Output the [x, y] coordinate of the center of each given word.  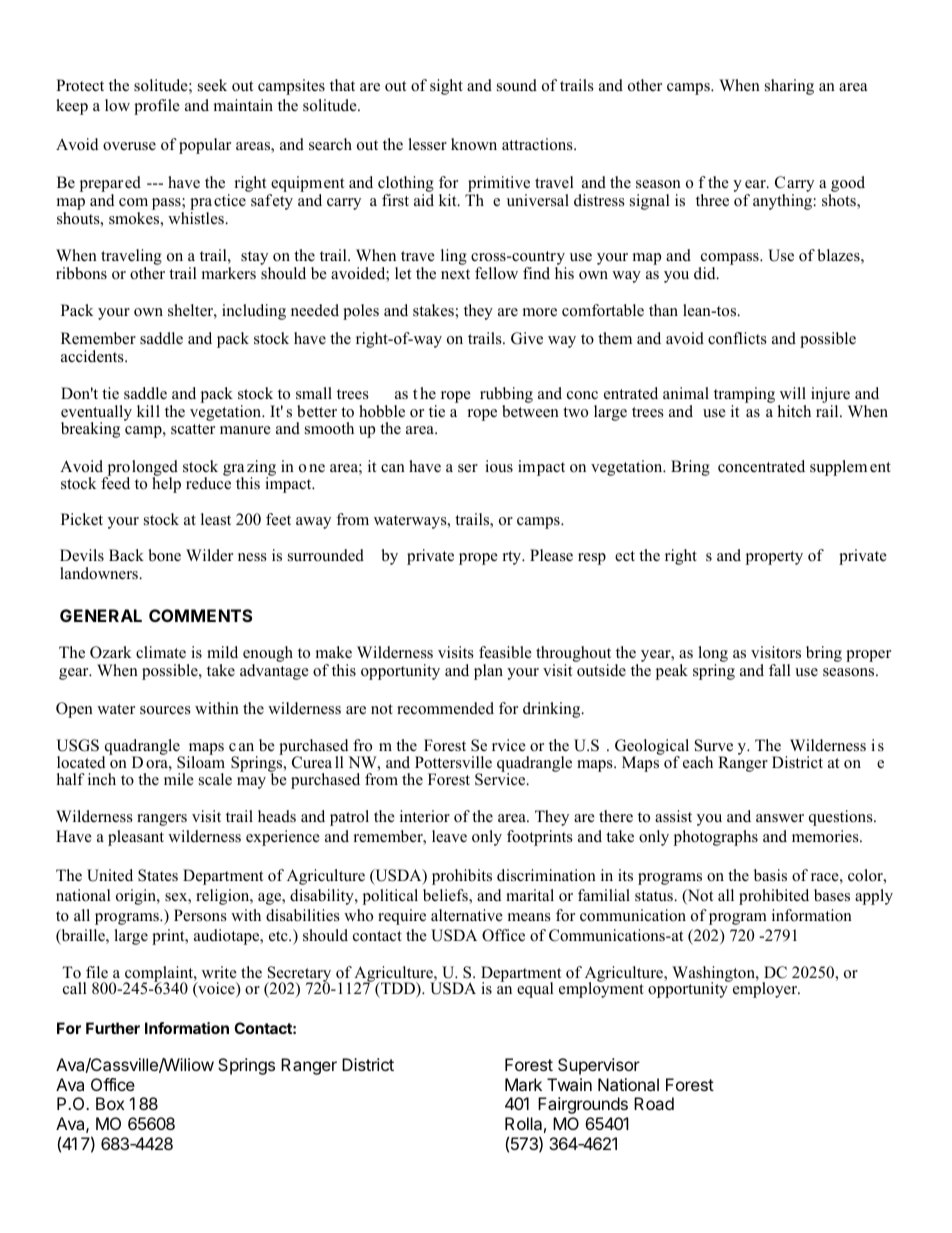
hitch [794, 411]
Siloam [201, 761]
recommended [445, 708]
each [698, 762]
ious [499, 466]
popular [205, 146]
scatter [193, 429]
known [474, 144]
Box [110, 1103]
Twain [569, 1084]
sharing [789, 87]
